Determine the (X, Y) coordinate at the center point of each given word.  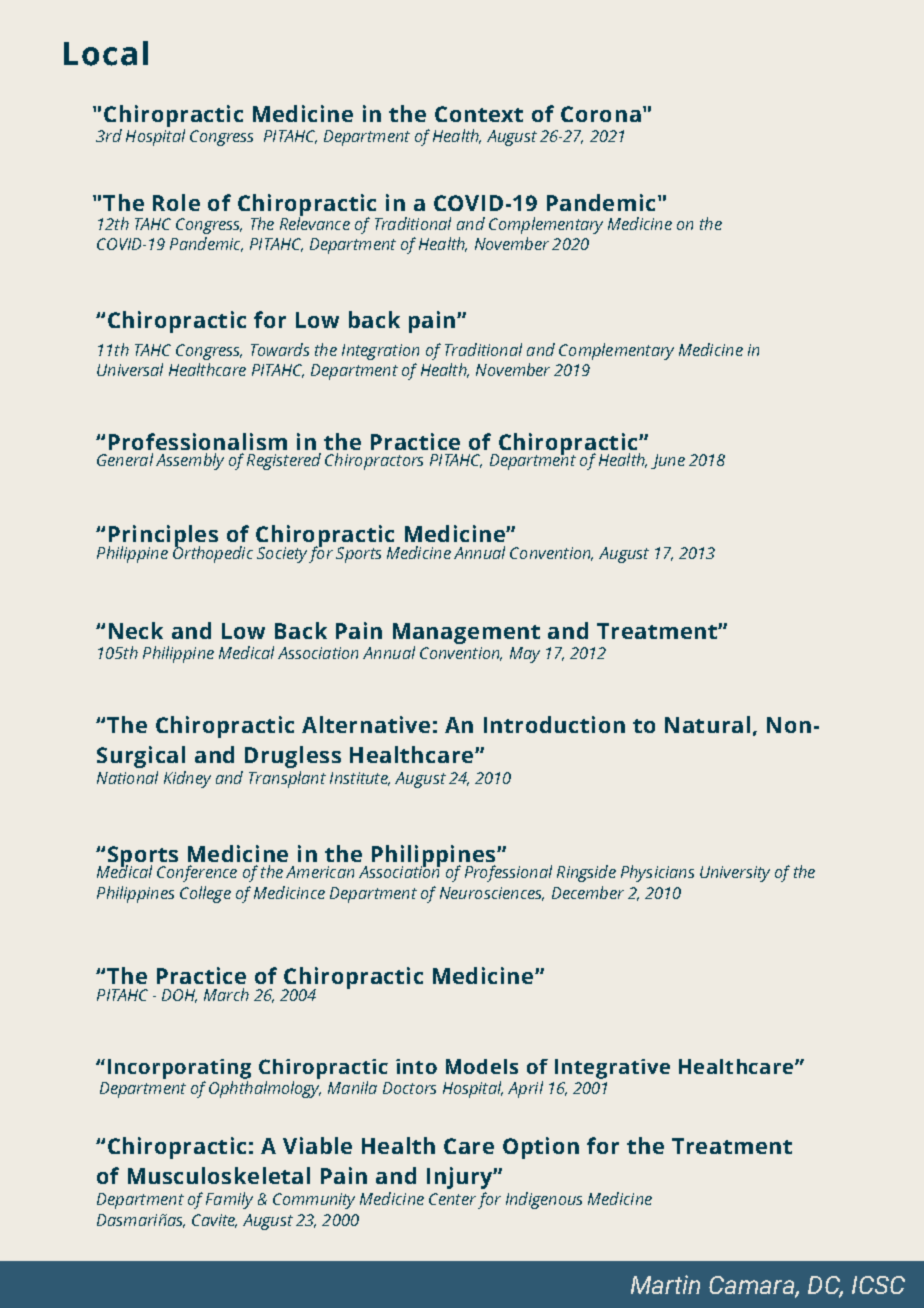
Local (106, 53)
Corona (601, 114)
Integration (380, 352)
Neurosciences (492, 894)
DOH (179, 996)
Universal (130, 369)
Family (229, 1200)
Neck (136, 630)
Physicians (657, 873)
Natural (707, 724)
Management (466, 633)
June (668, 461)
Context (479, 114)
